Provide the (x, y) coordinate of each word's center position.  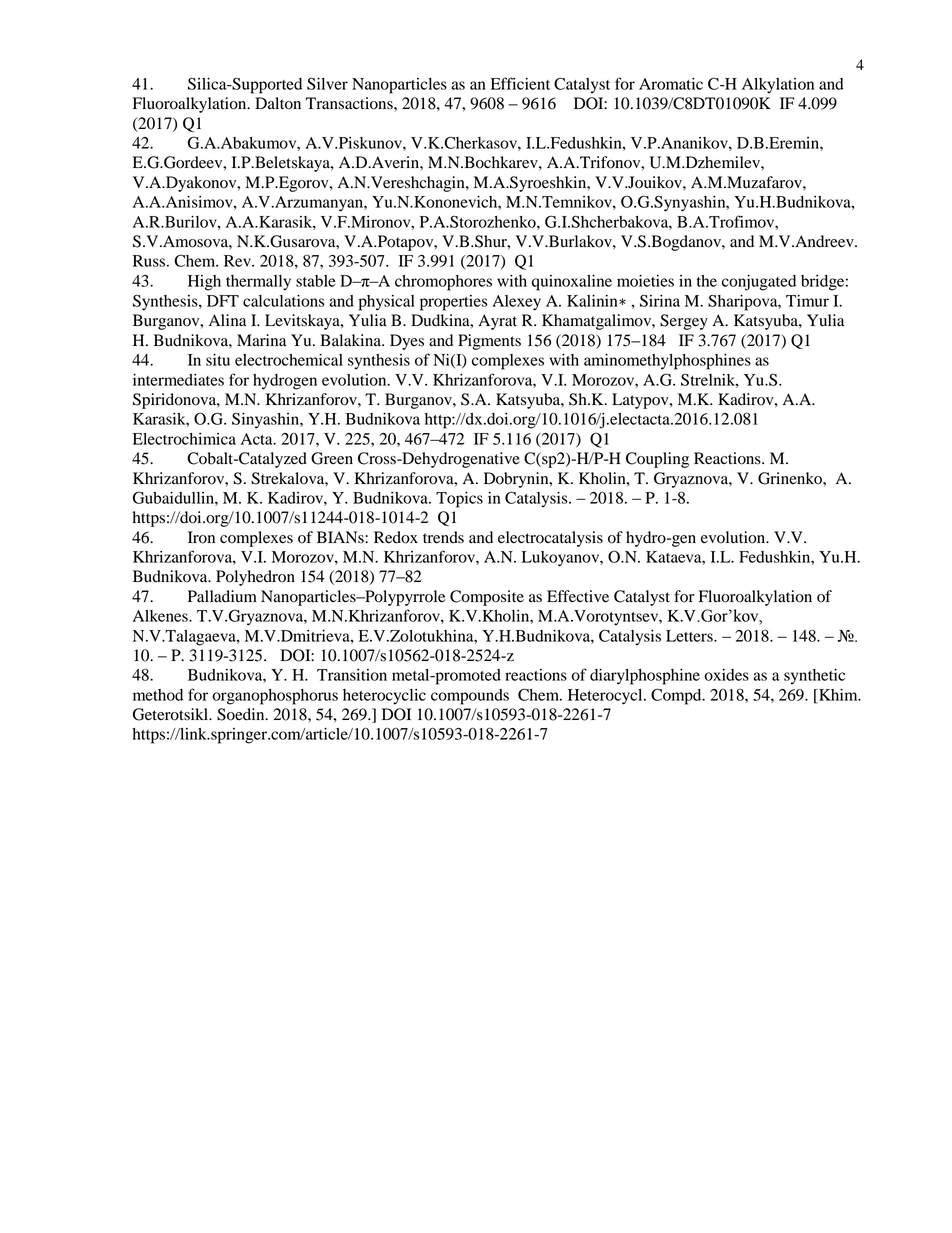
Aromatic (671, 84)
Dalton (278, 103)
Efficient (520, 83)
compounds (470, 697)
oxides (726, 675)
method (158, 695)
